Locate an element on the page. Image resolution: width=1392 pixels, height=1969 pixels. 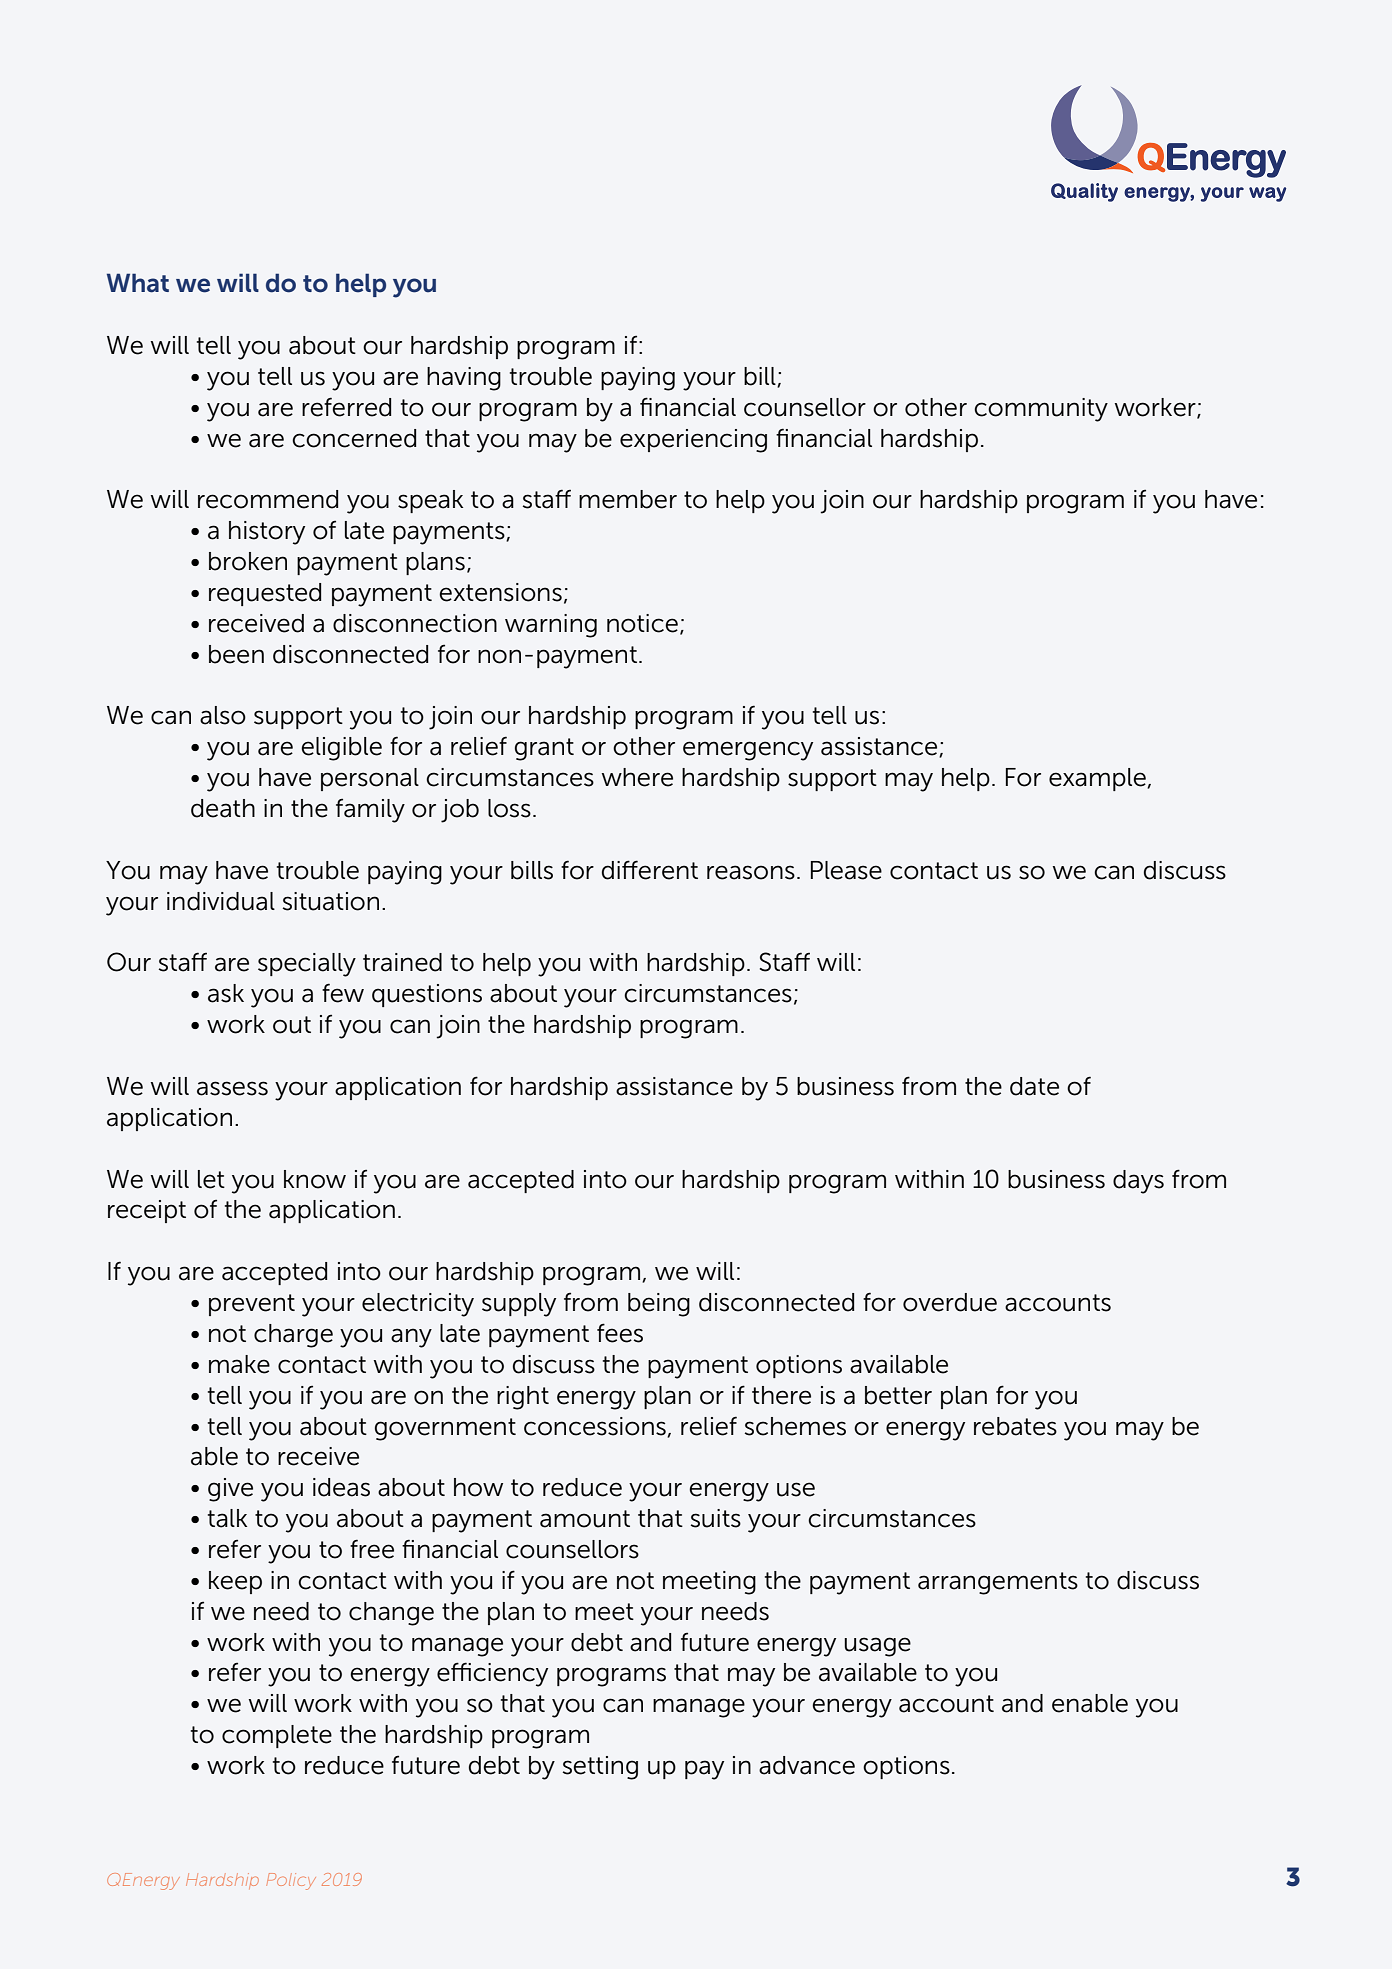
assess is located at coordinates (232, 1088).
